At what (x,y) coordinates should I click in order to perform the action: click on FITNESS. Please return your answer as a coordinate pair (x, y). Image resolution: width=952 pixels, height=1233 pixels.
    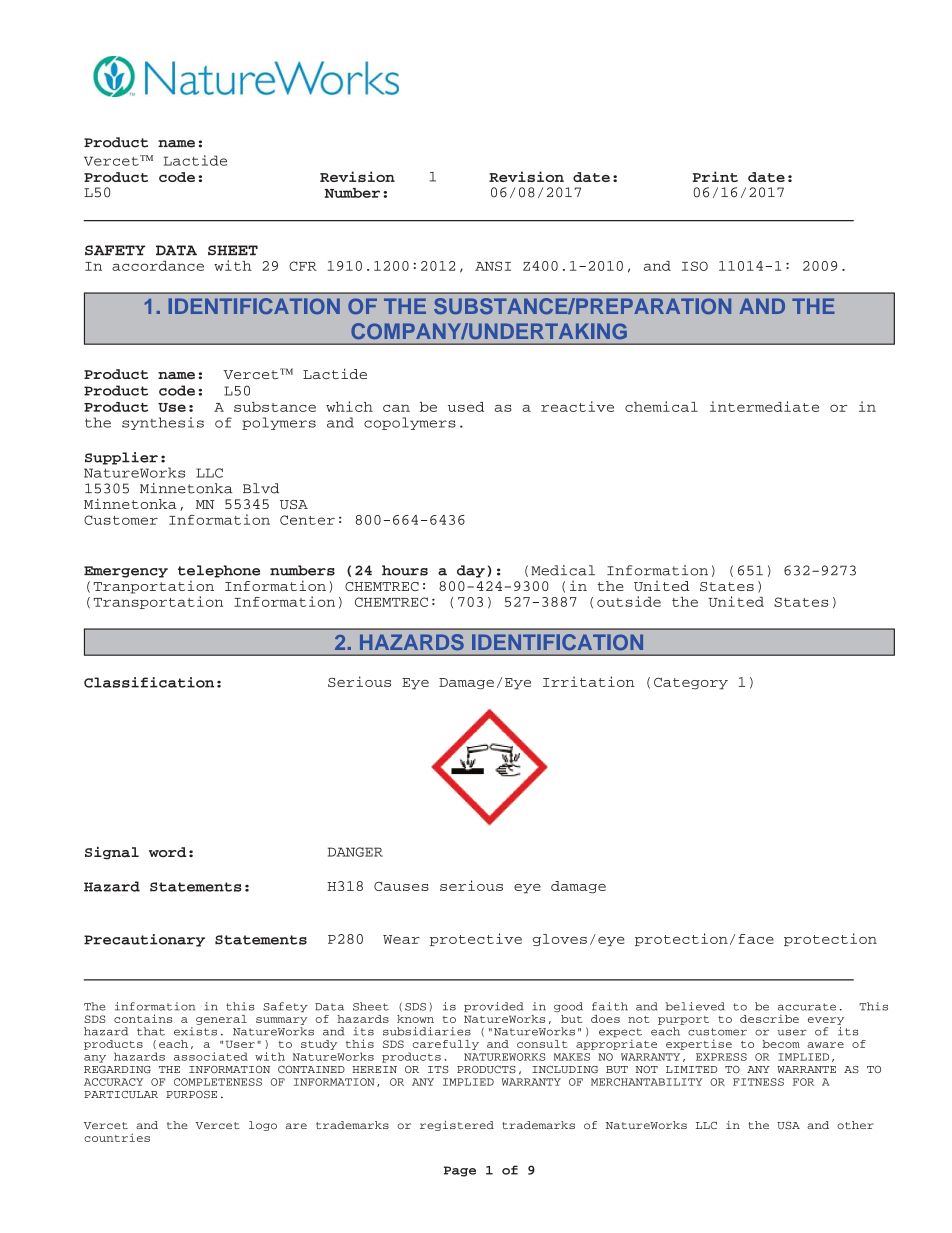
    Looking at the image, I should click on (758, 1082).
